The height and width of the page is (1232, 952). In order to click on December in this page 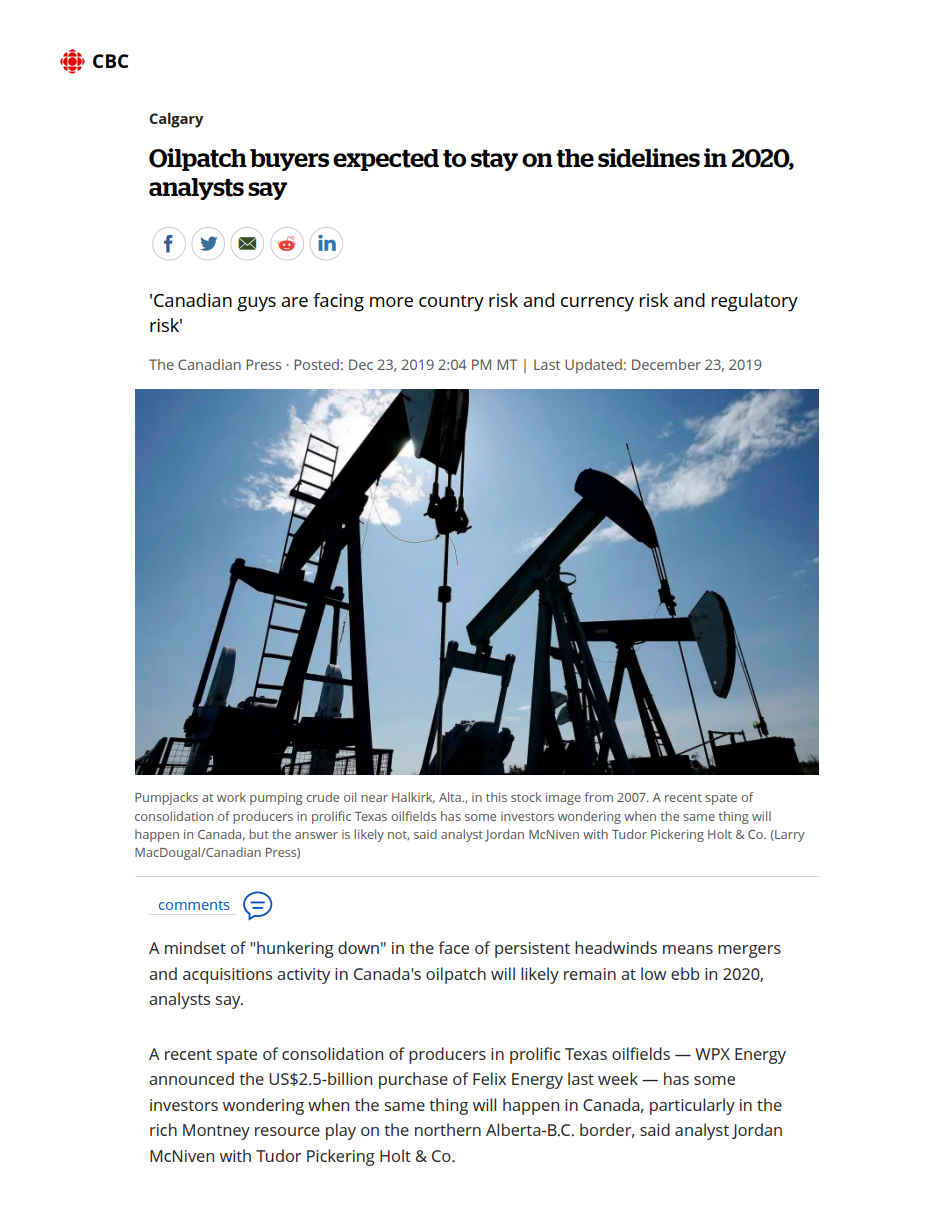, I will do `click(666, 364)`.
